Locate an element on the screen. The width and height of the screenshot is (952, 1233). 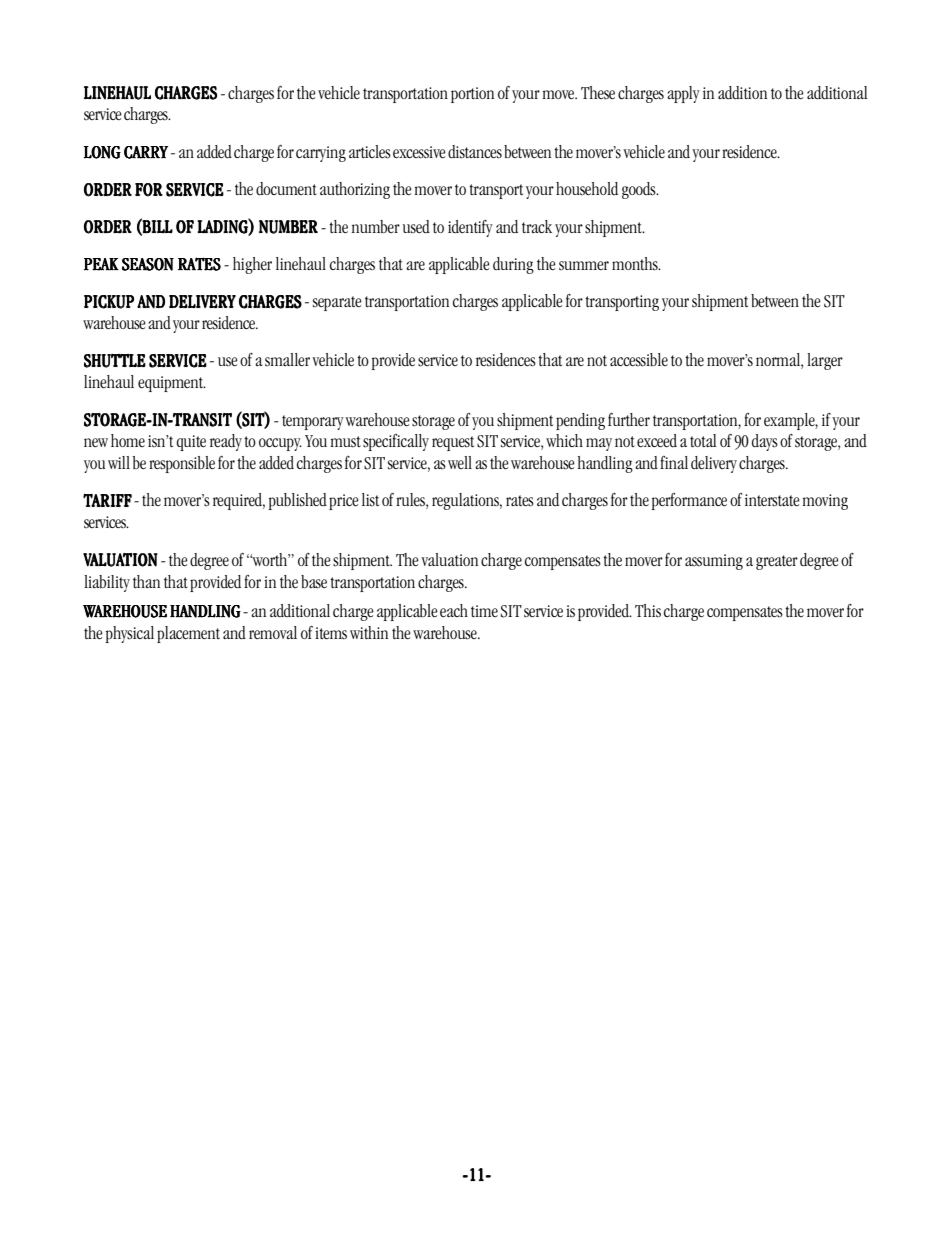
placement is located at coordinates (188, 634).
